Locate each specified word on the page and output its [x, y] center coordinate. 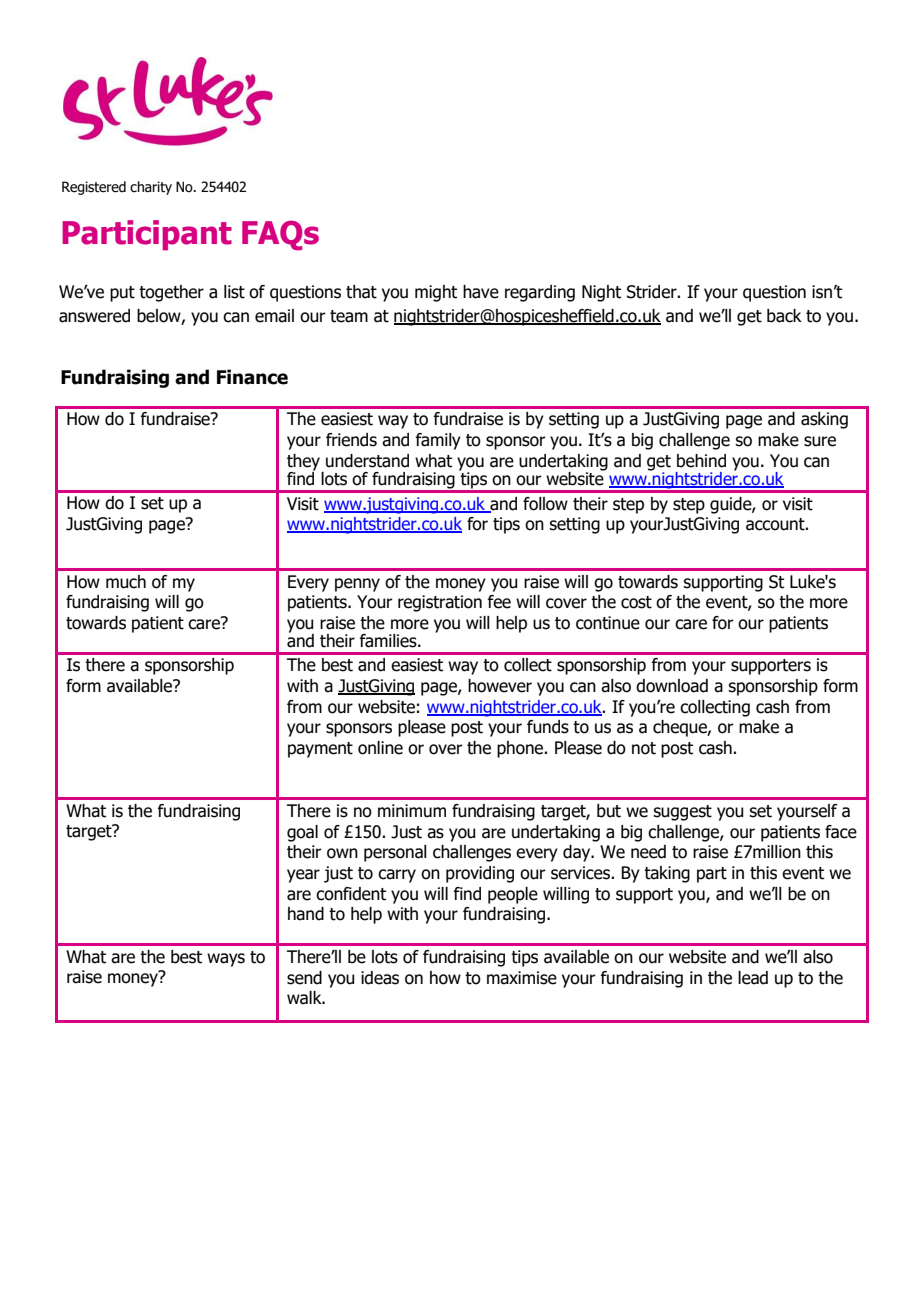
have [481, 292]
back [784, 316]
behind [701, 461]
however [500, 686]
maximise [522, 978]
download [672, 686]
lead [753, 978]
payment [320, 750]
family [438, 441]
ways [226, 960]
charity [151, 188]
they [304, 463]
